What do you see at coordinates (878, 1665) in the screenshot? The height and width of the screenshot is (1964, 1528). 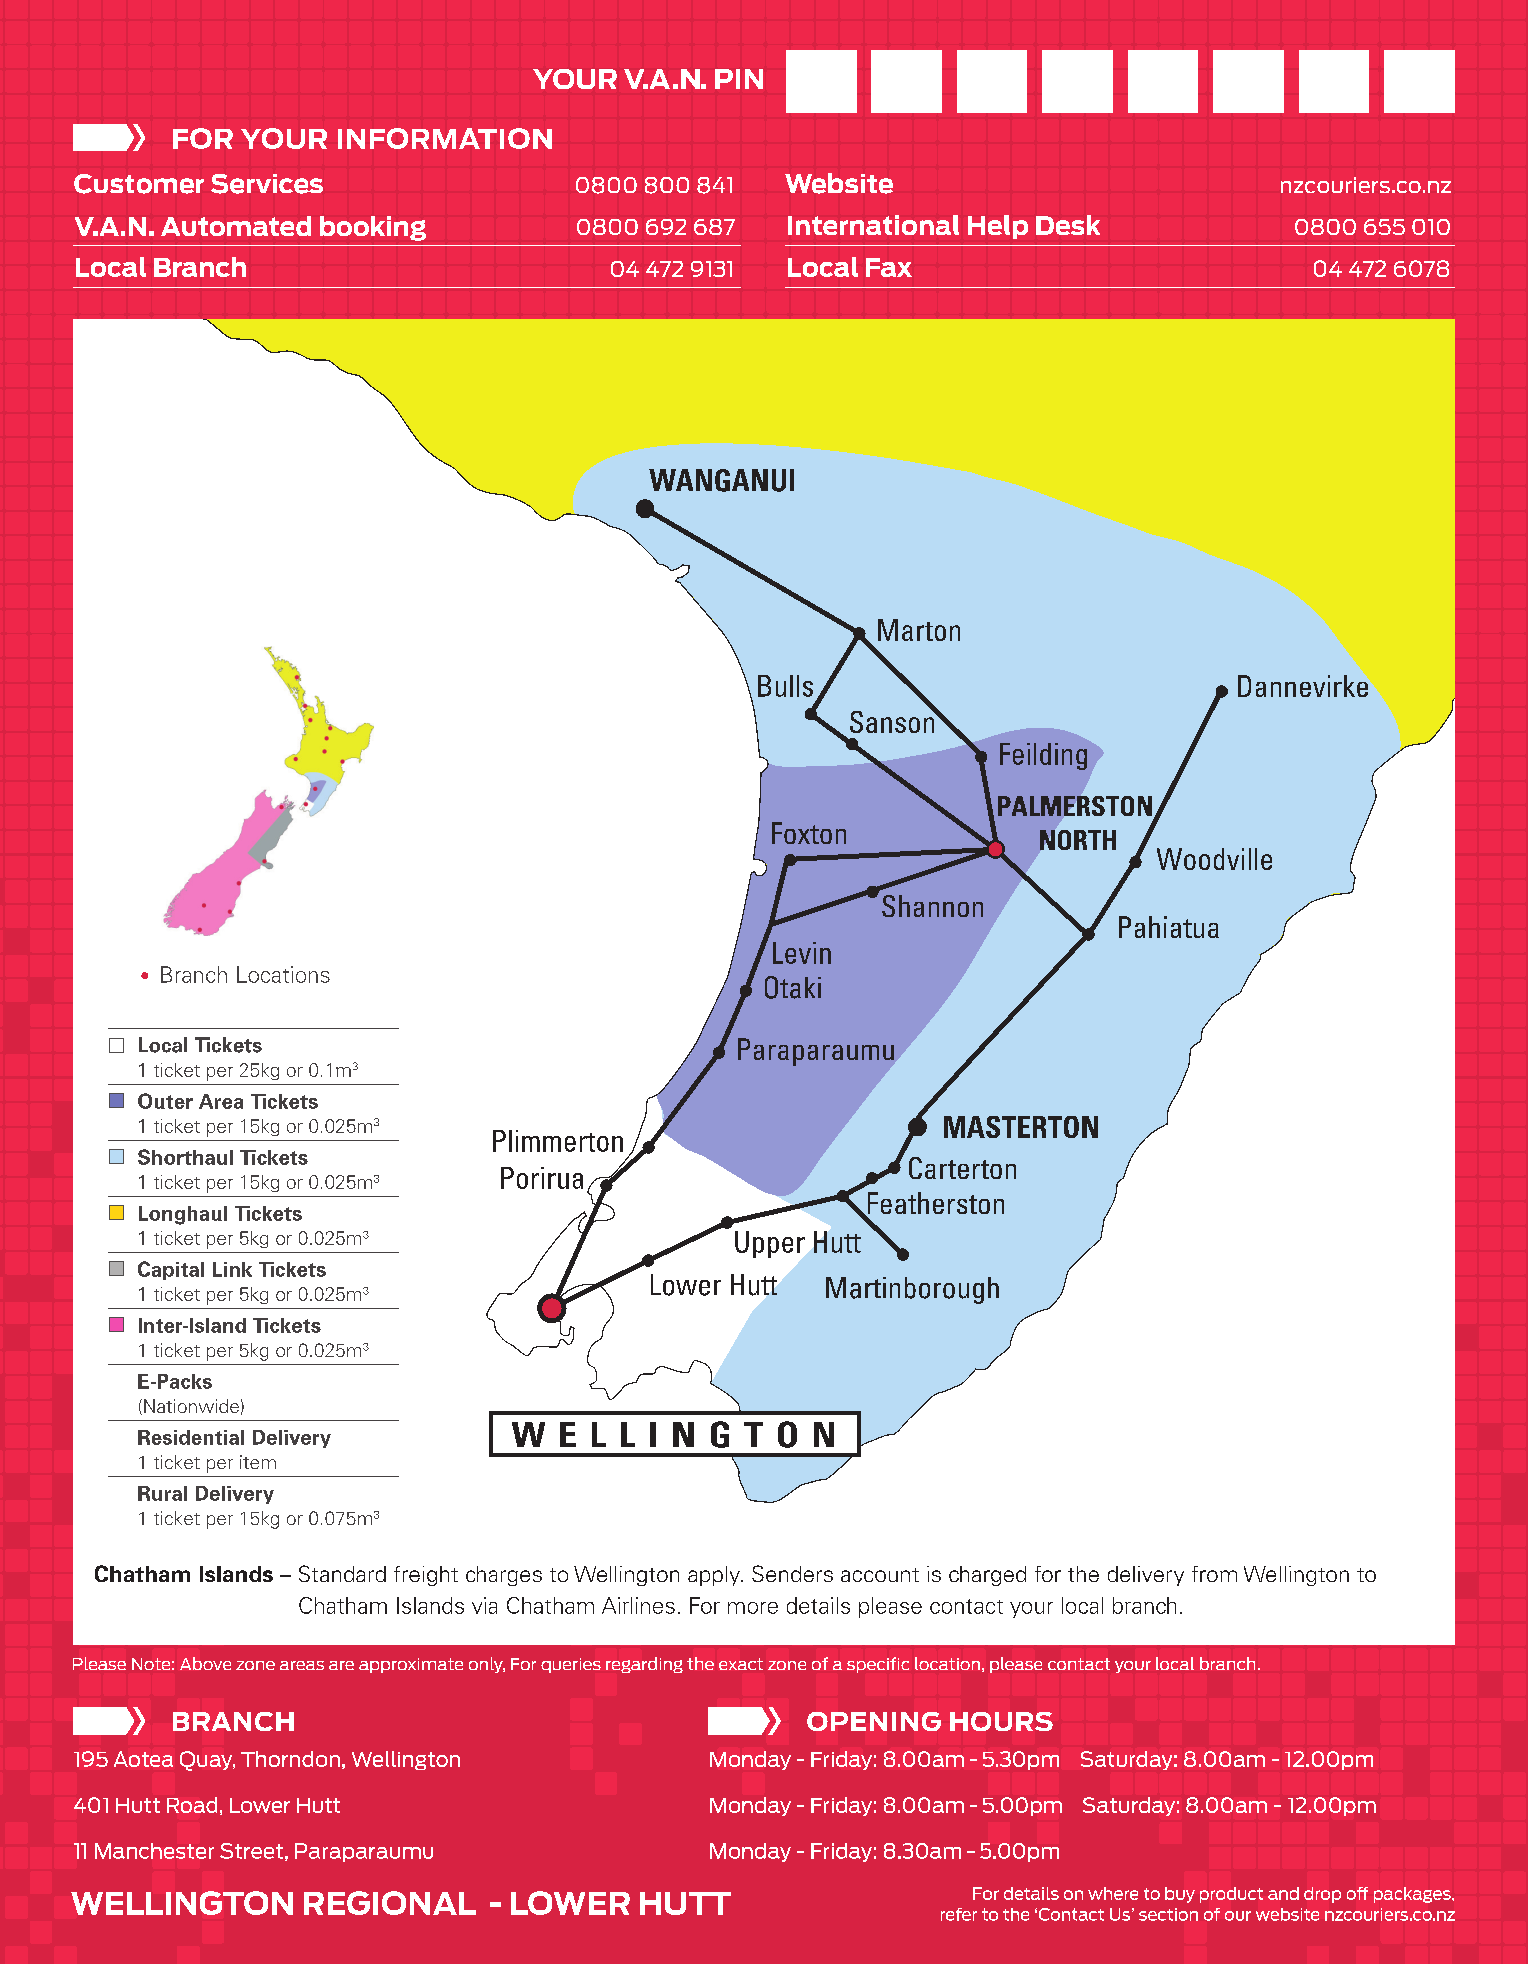 I see `specific` at bounding box center [878, 1665].
